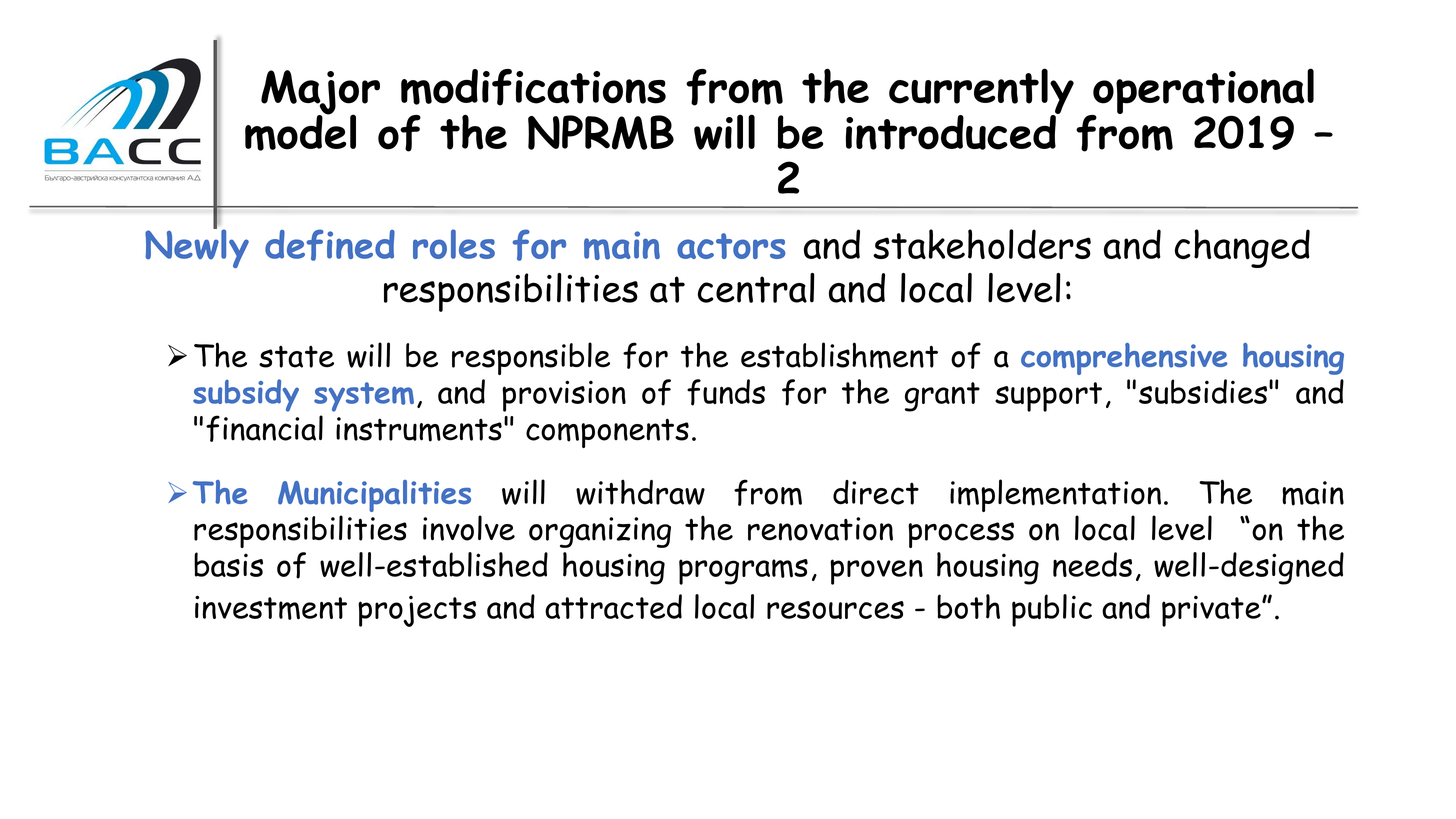  What do you see at coordinates (320, 93) in the page?
I see `Major` at bounding box center [320, 93].
